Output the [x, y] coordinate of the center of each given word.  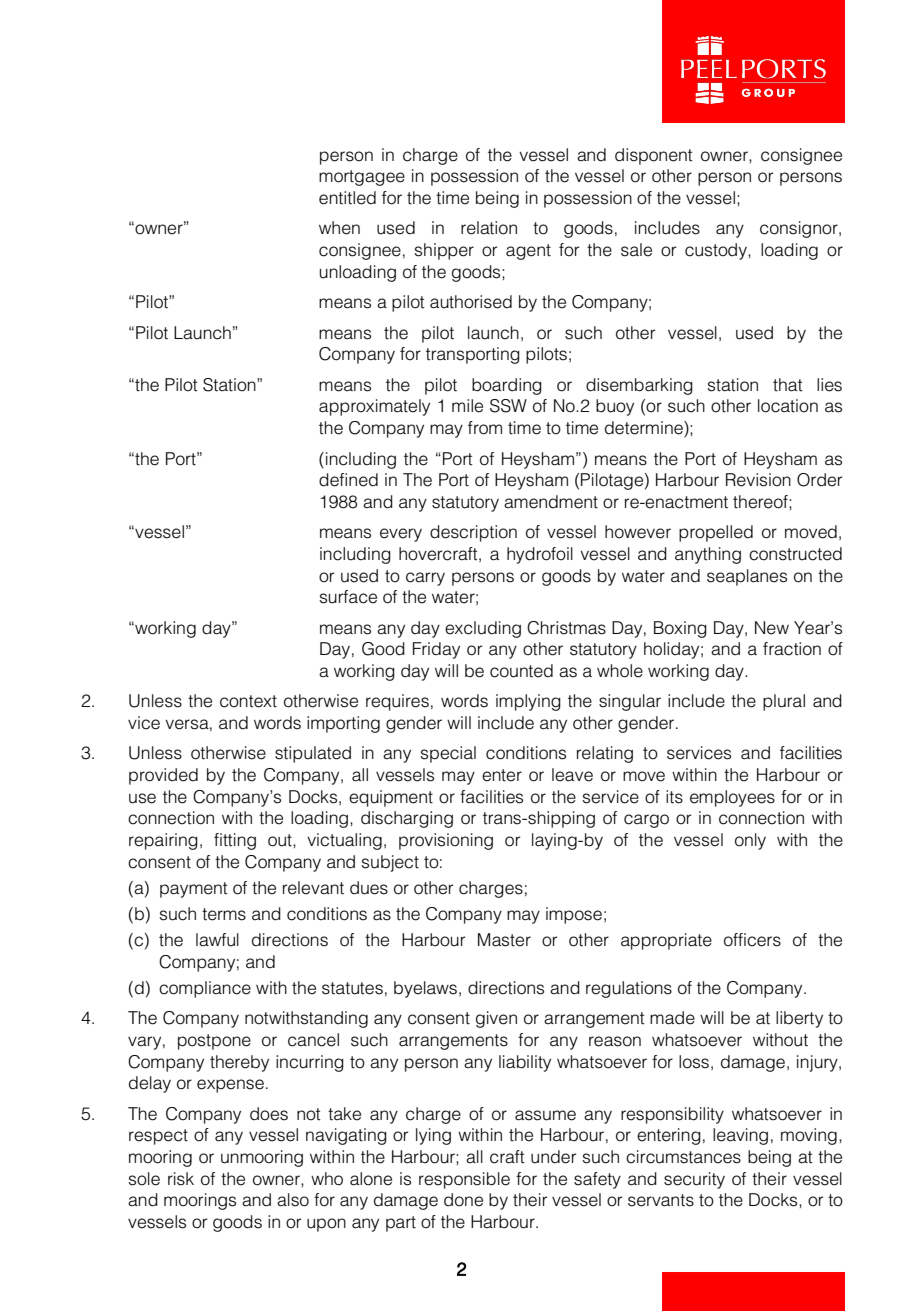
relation [489, 228]
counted [521, 671]
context [248, 701]
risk [181, 1179]
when [339, 228]
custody [717, 251]
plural [784, 702]
